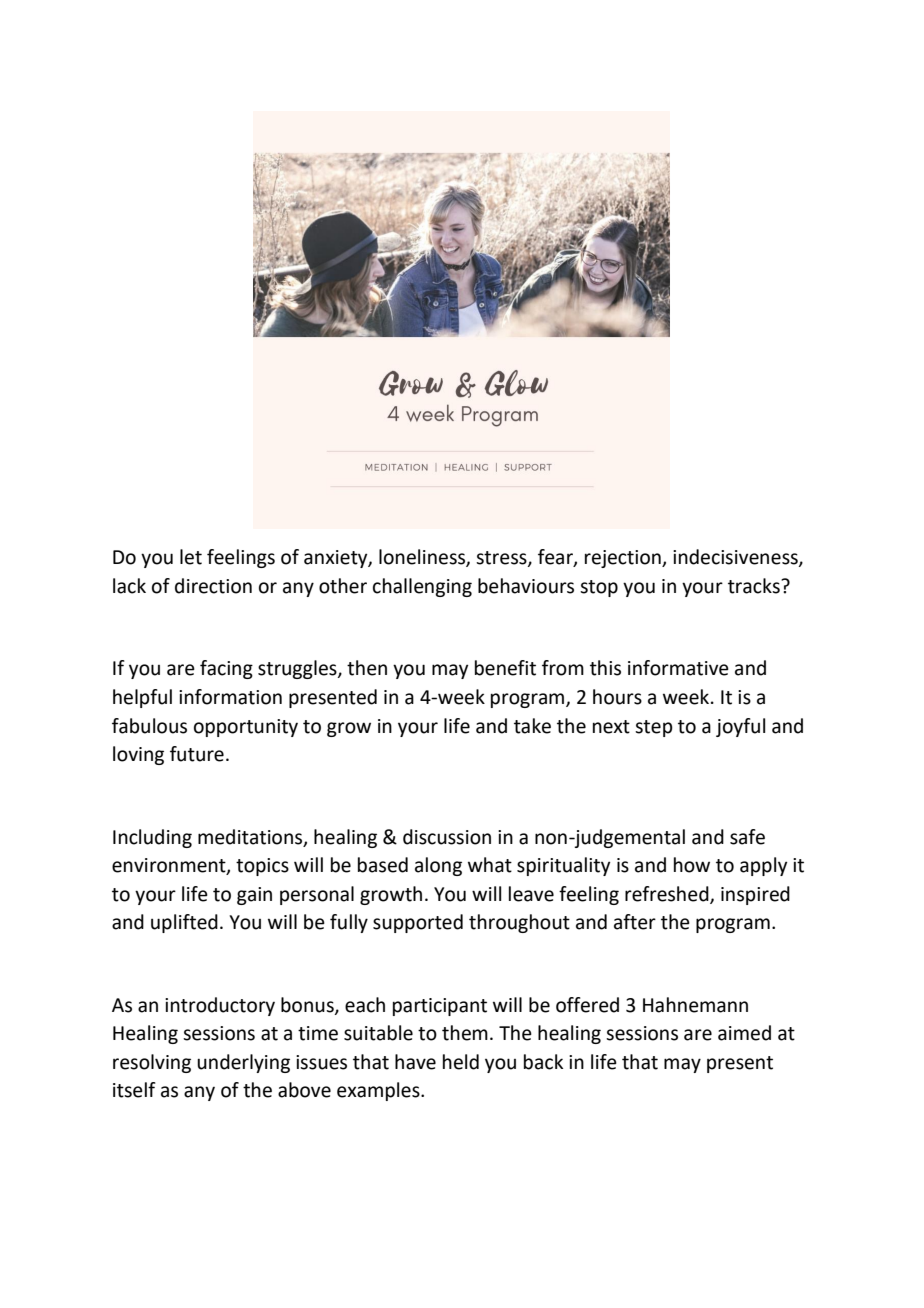 This document has width=924, height=1308. I want to click on discussion, so click(447, 837).
